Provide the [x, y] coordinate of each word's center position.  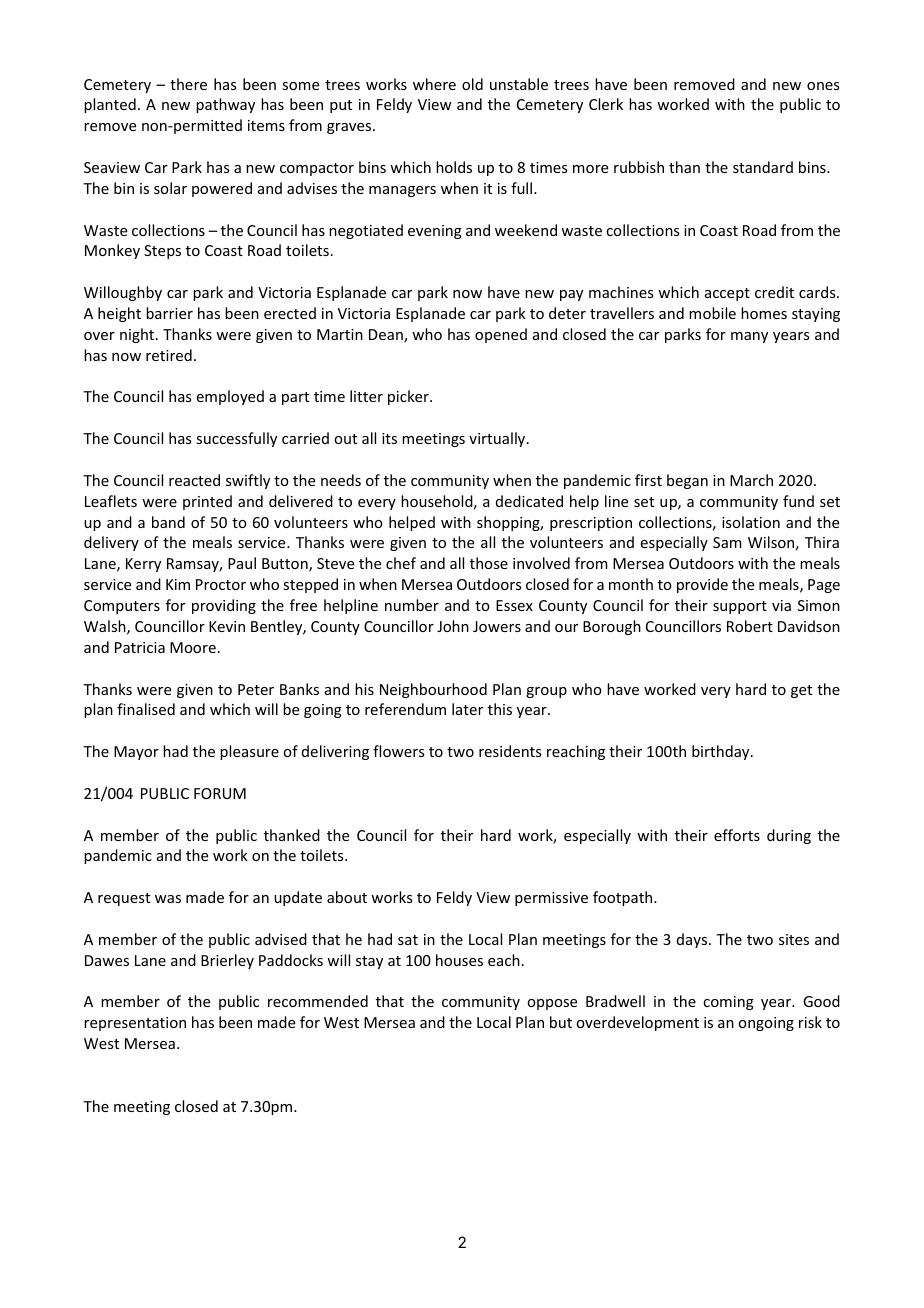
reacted [194, 480]
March [751, 480]
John [453, 626]
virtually [498, 439]
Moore [193, 647]
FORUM [220, 793]
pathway [225, 105]
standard [763, 167]
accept [727, 294]
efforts [737, 835]
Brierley [227, 961]
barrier [169, 313]
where [434, 84]
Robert [750, 626]
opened [501, 335]
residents [510, 751]
